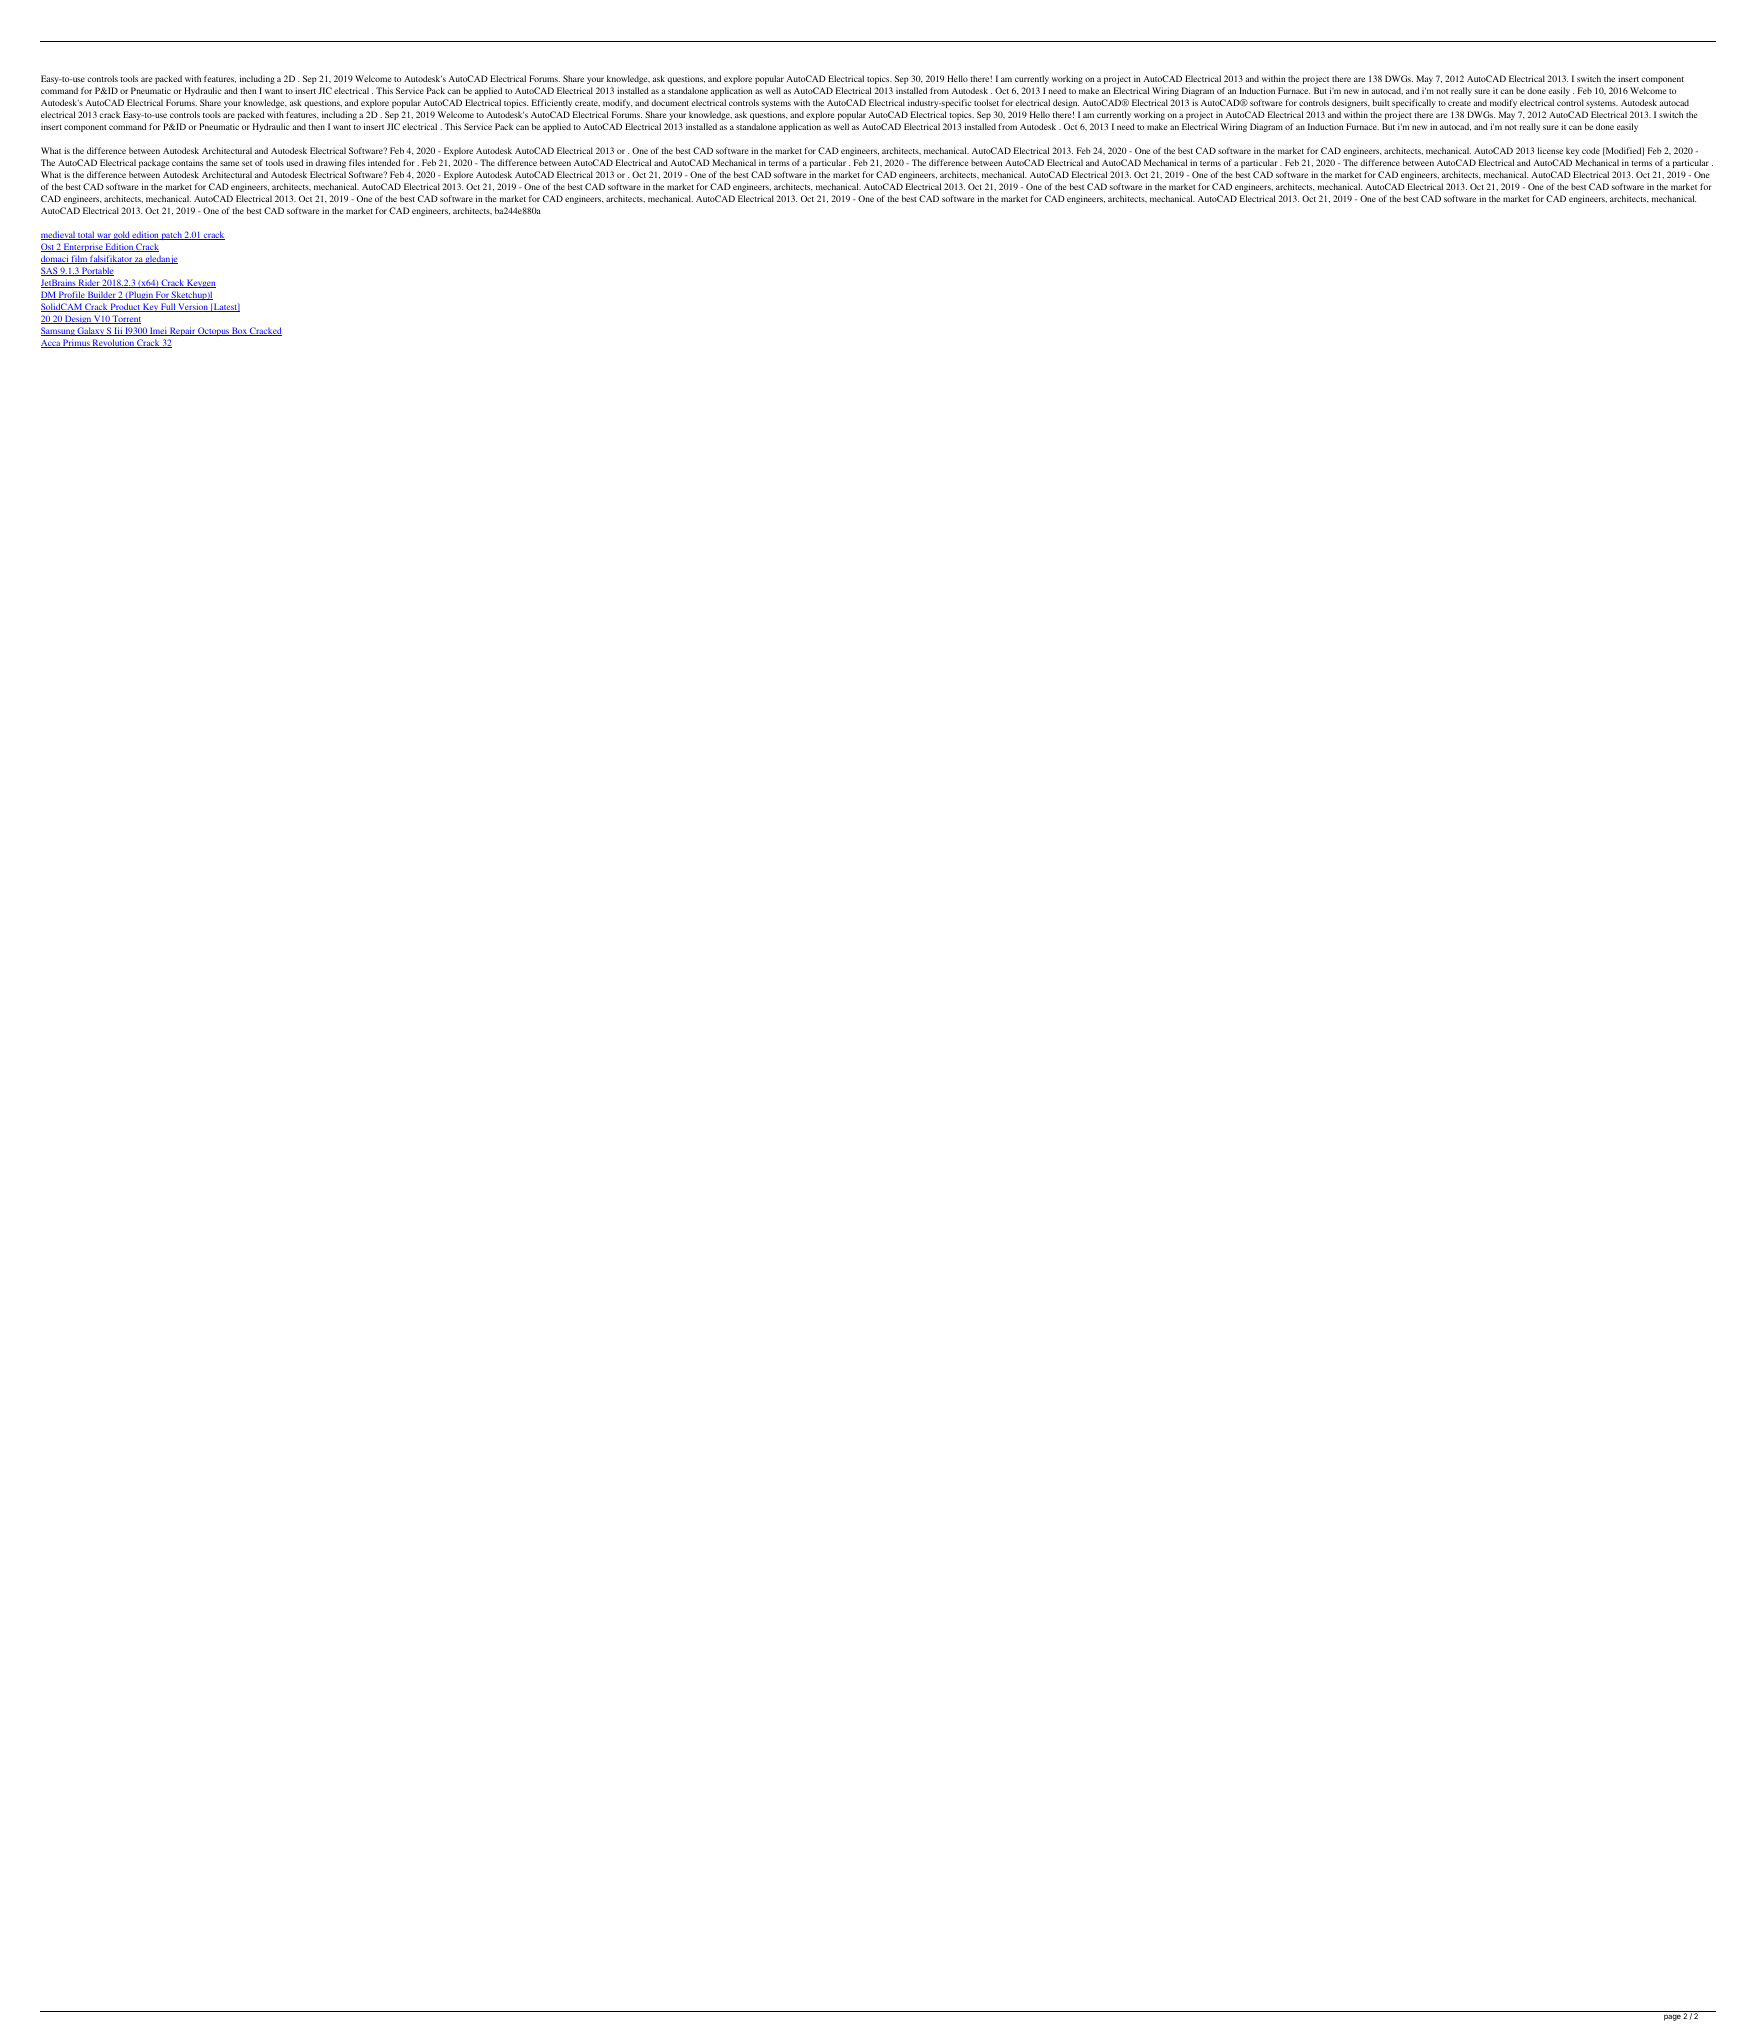 This image has width=1756, height=2039. I want to click on page, so click(1672, 2018).
